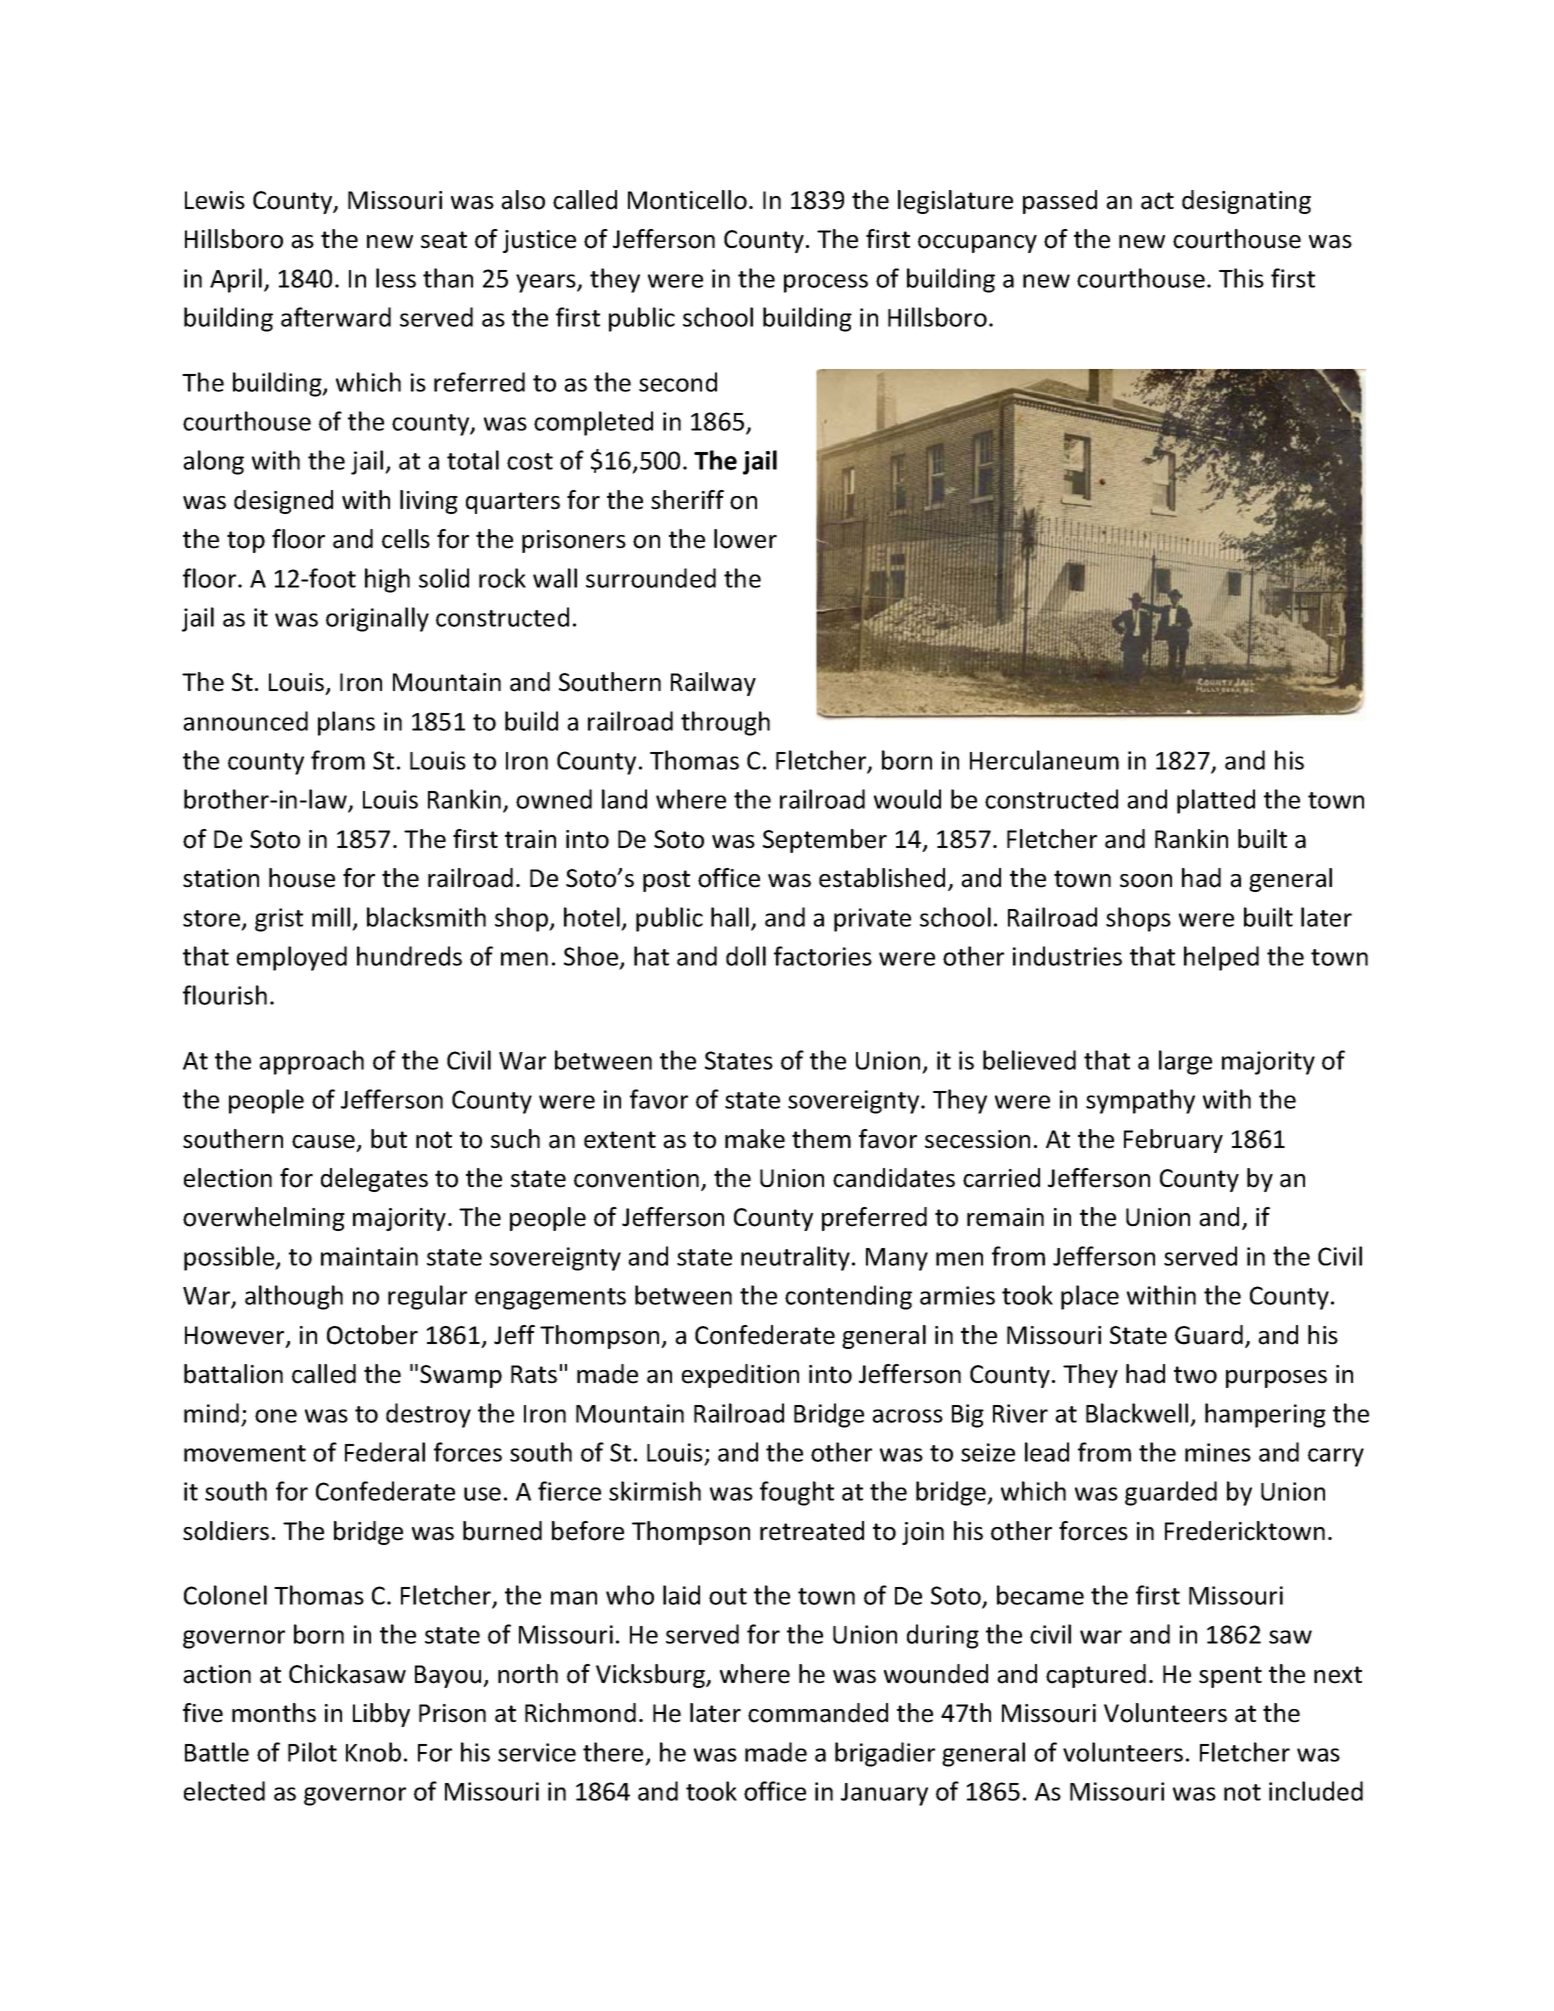 This screenshot has height=2011, width=1554. Describe the element at coordinates (818, 1713) in the screenshot. I see `commanded` at that location.
